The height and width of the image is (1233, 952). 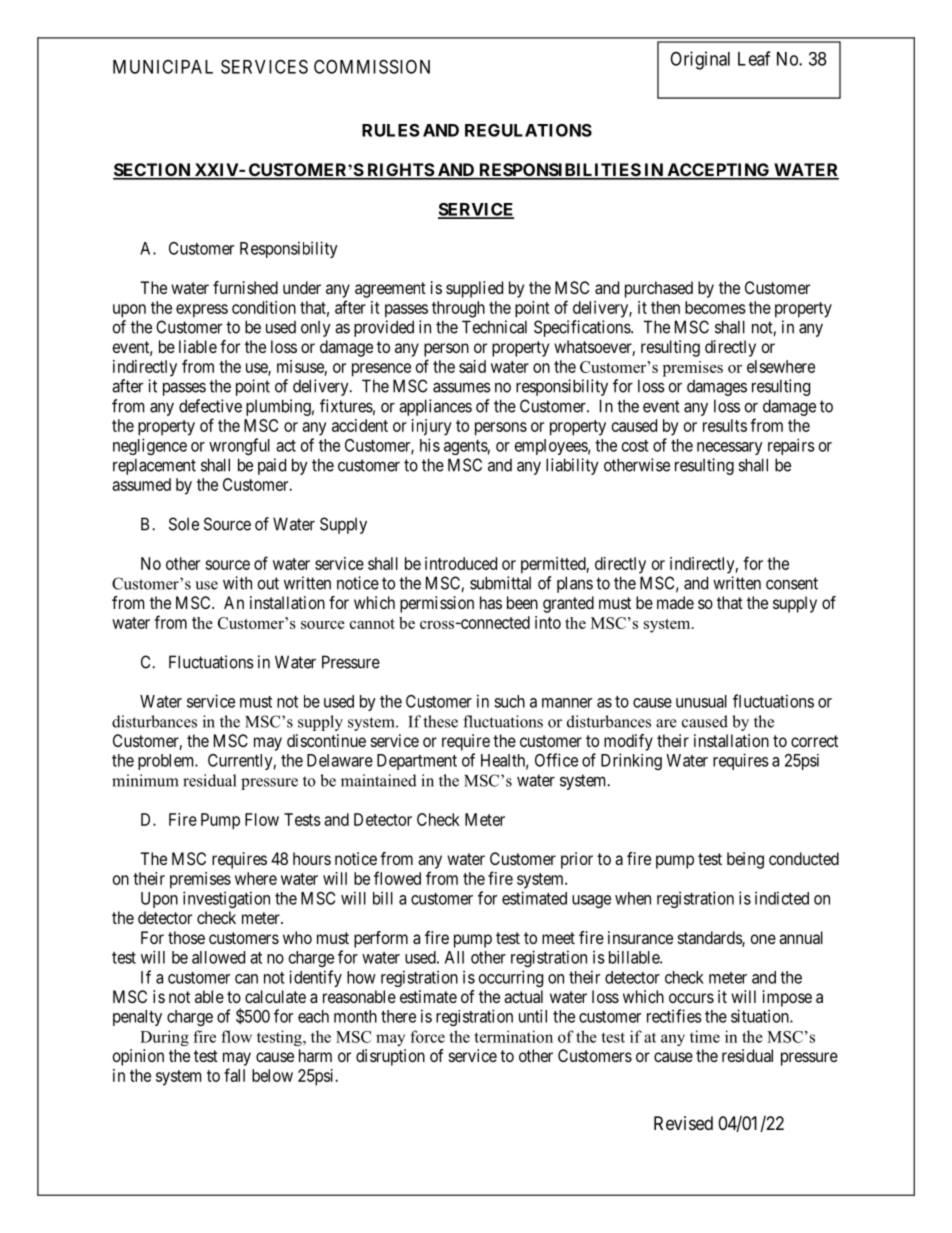 I want to click on consent, so click(x=792, y=583).
